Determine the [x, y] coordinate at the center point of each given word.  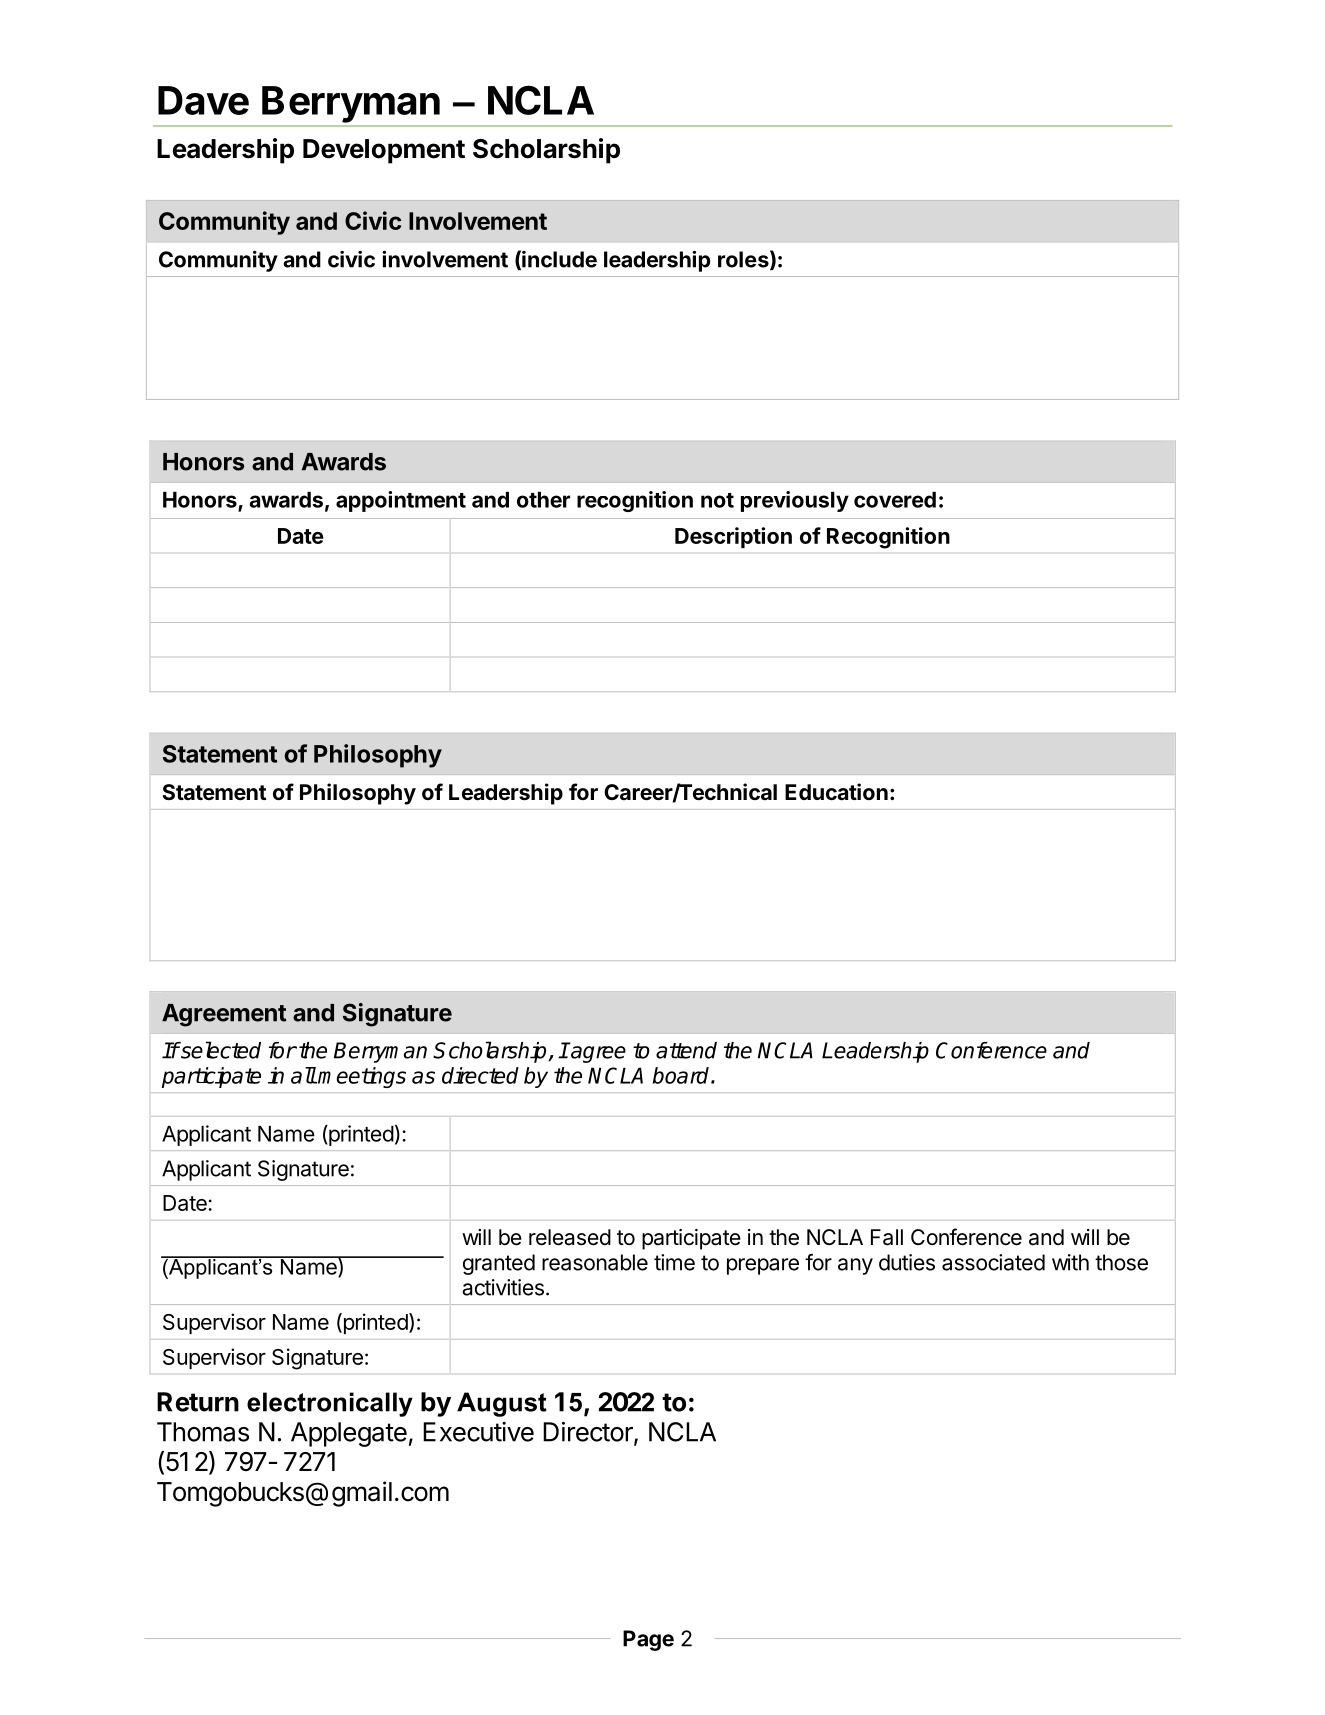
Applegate [349, 1434]
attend [686, 1050]
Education [836, 792]
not [717, 500]
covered [895, 500]
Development [384, 151]
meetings [362, 1077]
